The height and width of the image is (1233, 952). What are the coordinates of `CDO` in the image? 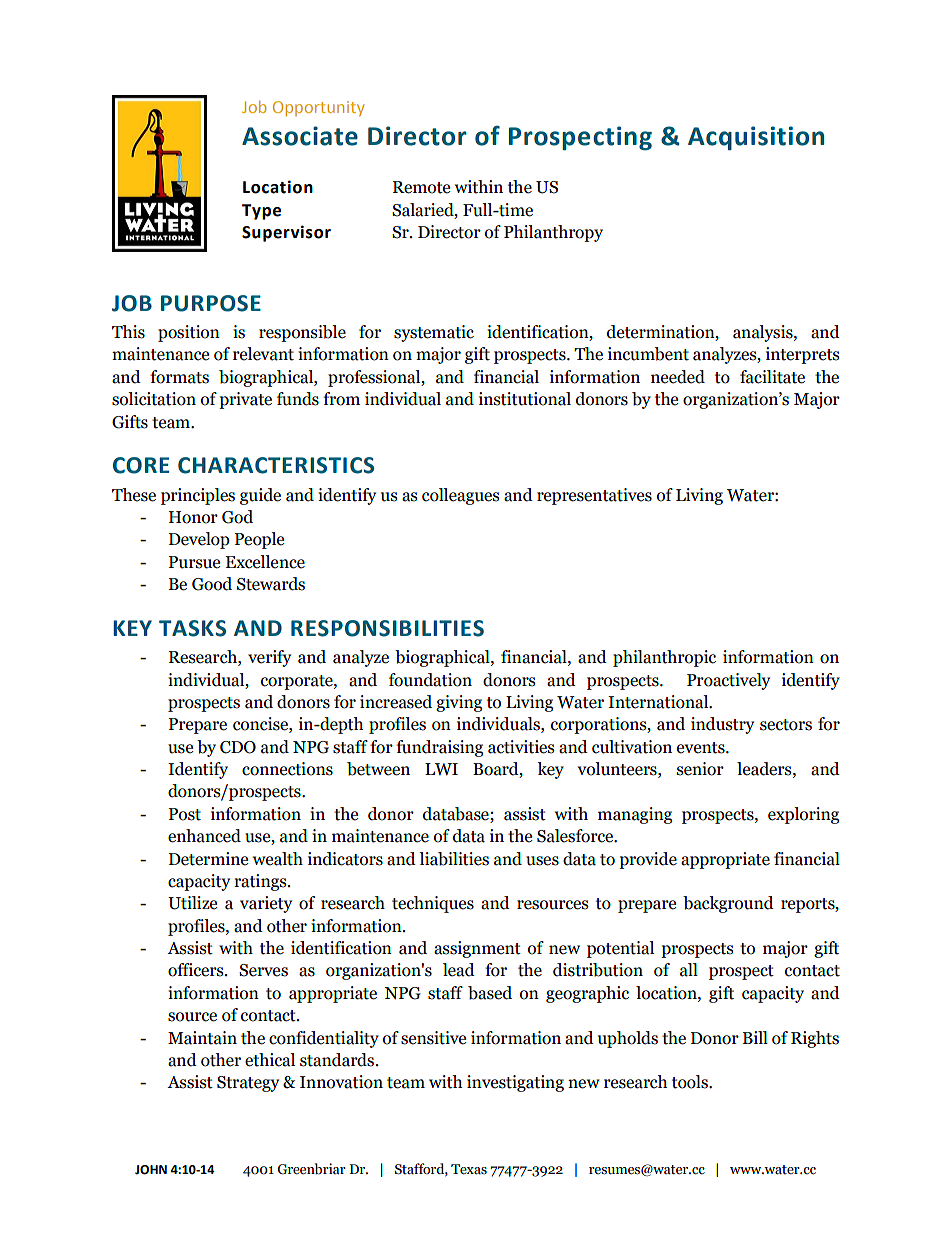 It's located at (238, 747).
